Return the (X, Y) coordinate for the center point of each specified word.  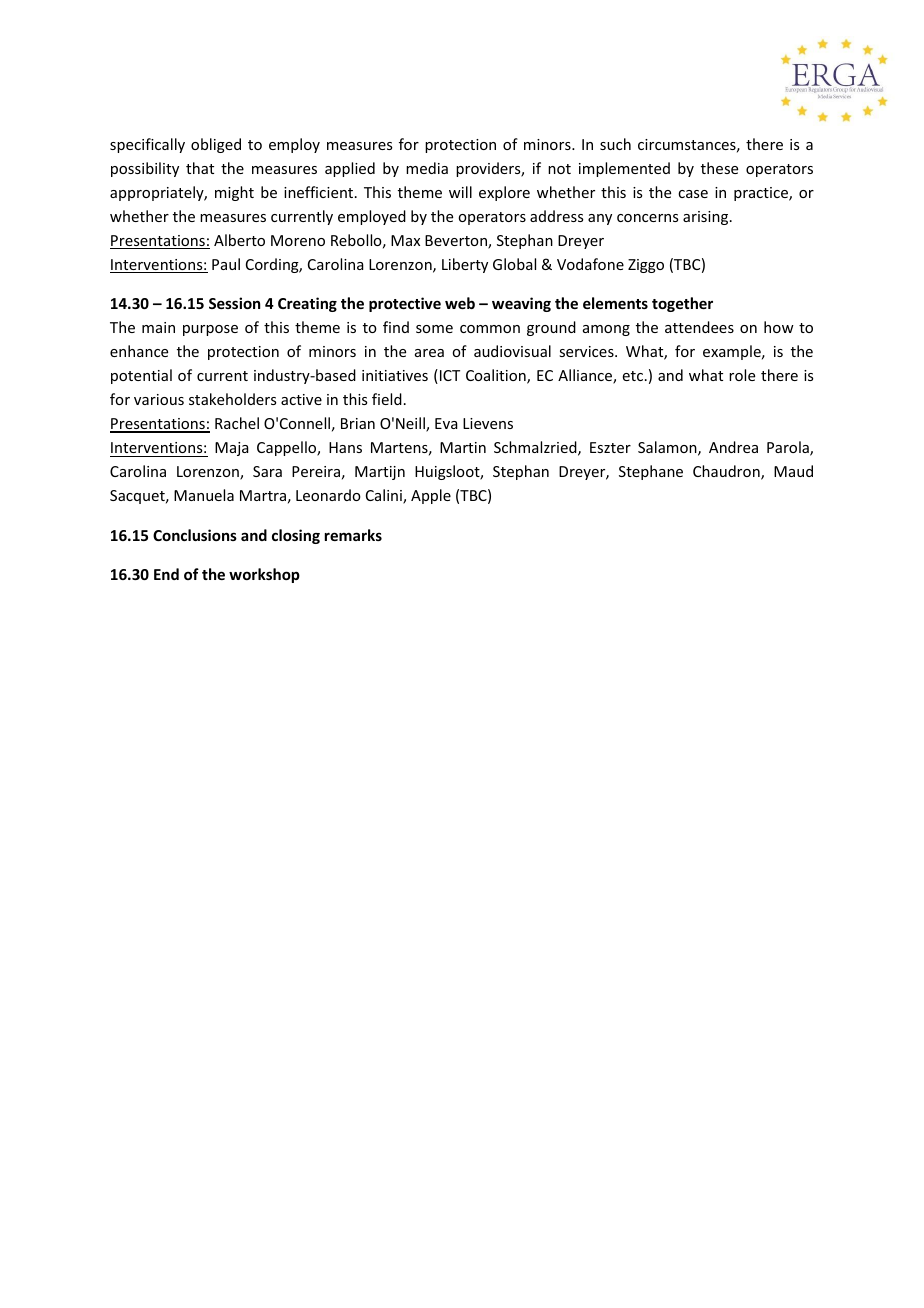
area (429, 353)
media (427, 168)
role (742, 375)
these (719, 168)
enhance (139, 351)
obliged (216, 145)
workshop (264, 575)
